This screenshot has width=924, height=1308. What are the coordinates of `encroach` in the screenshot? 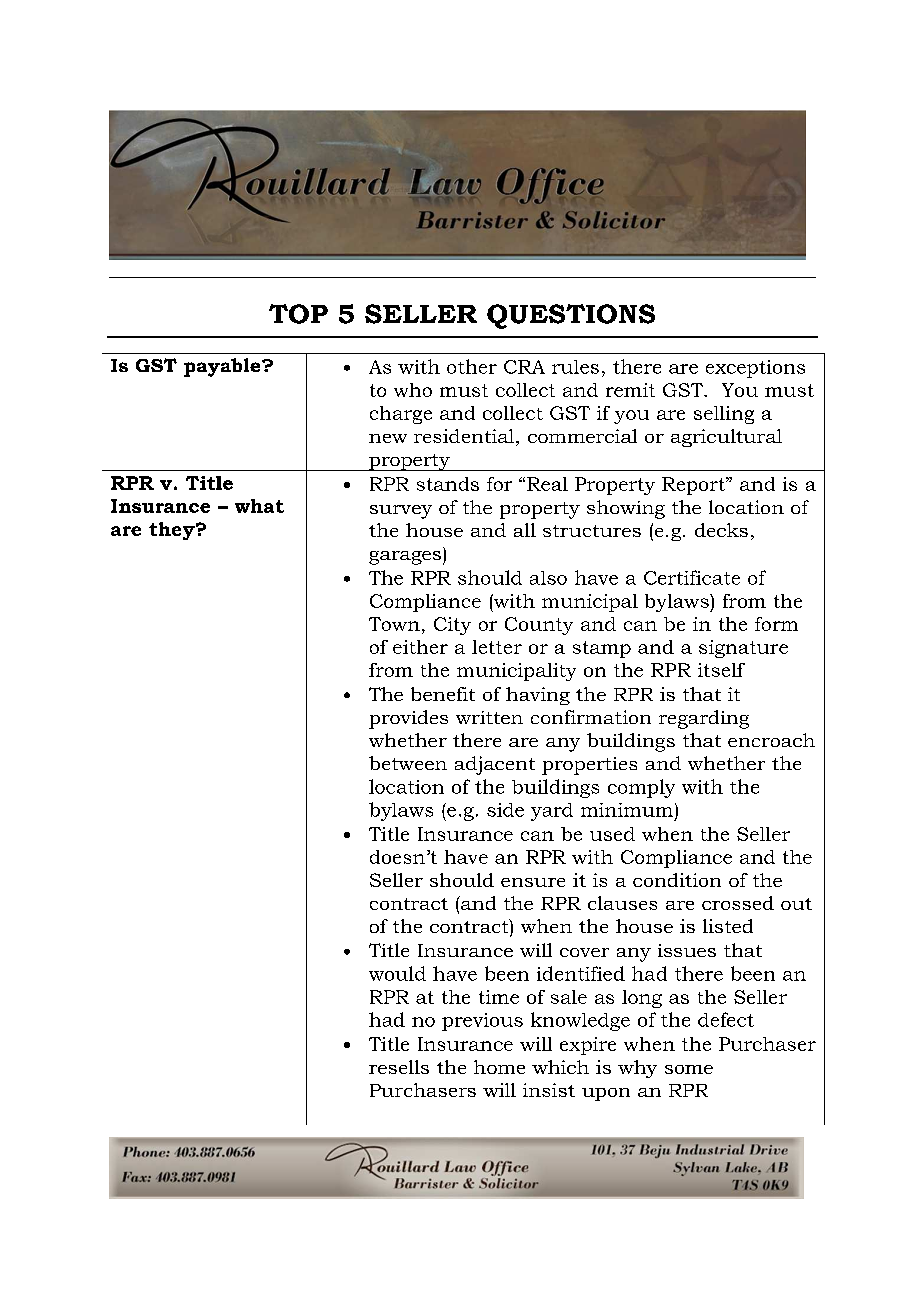 It's located at (771, 740).
